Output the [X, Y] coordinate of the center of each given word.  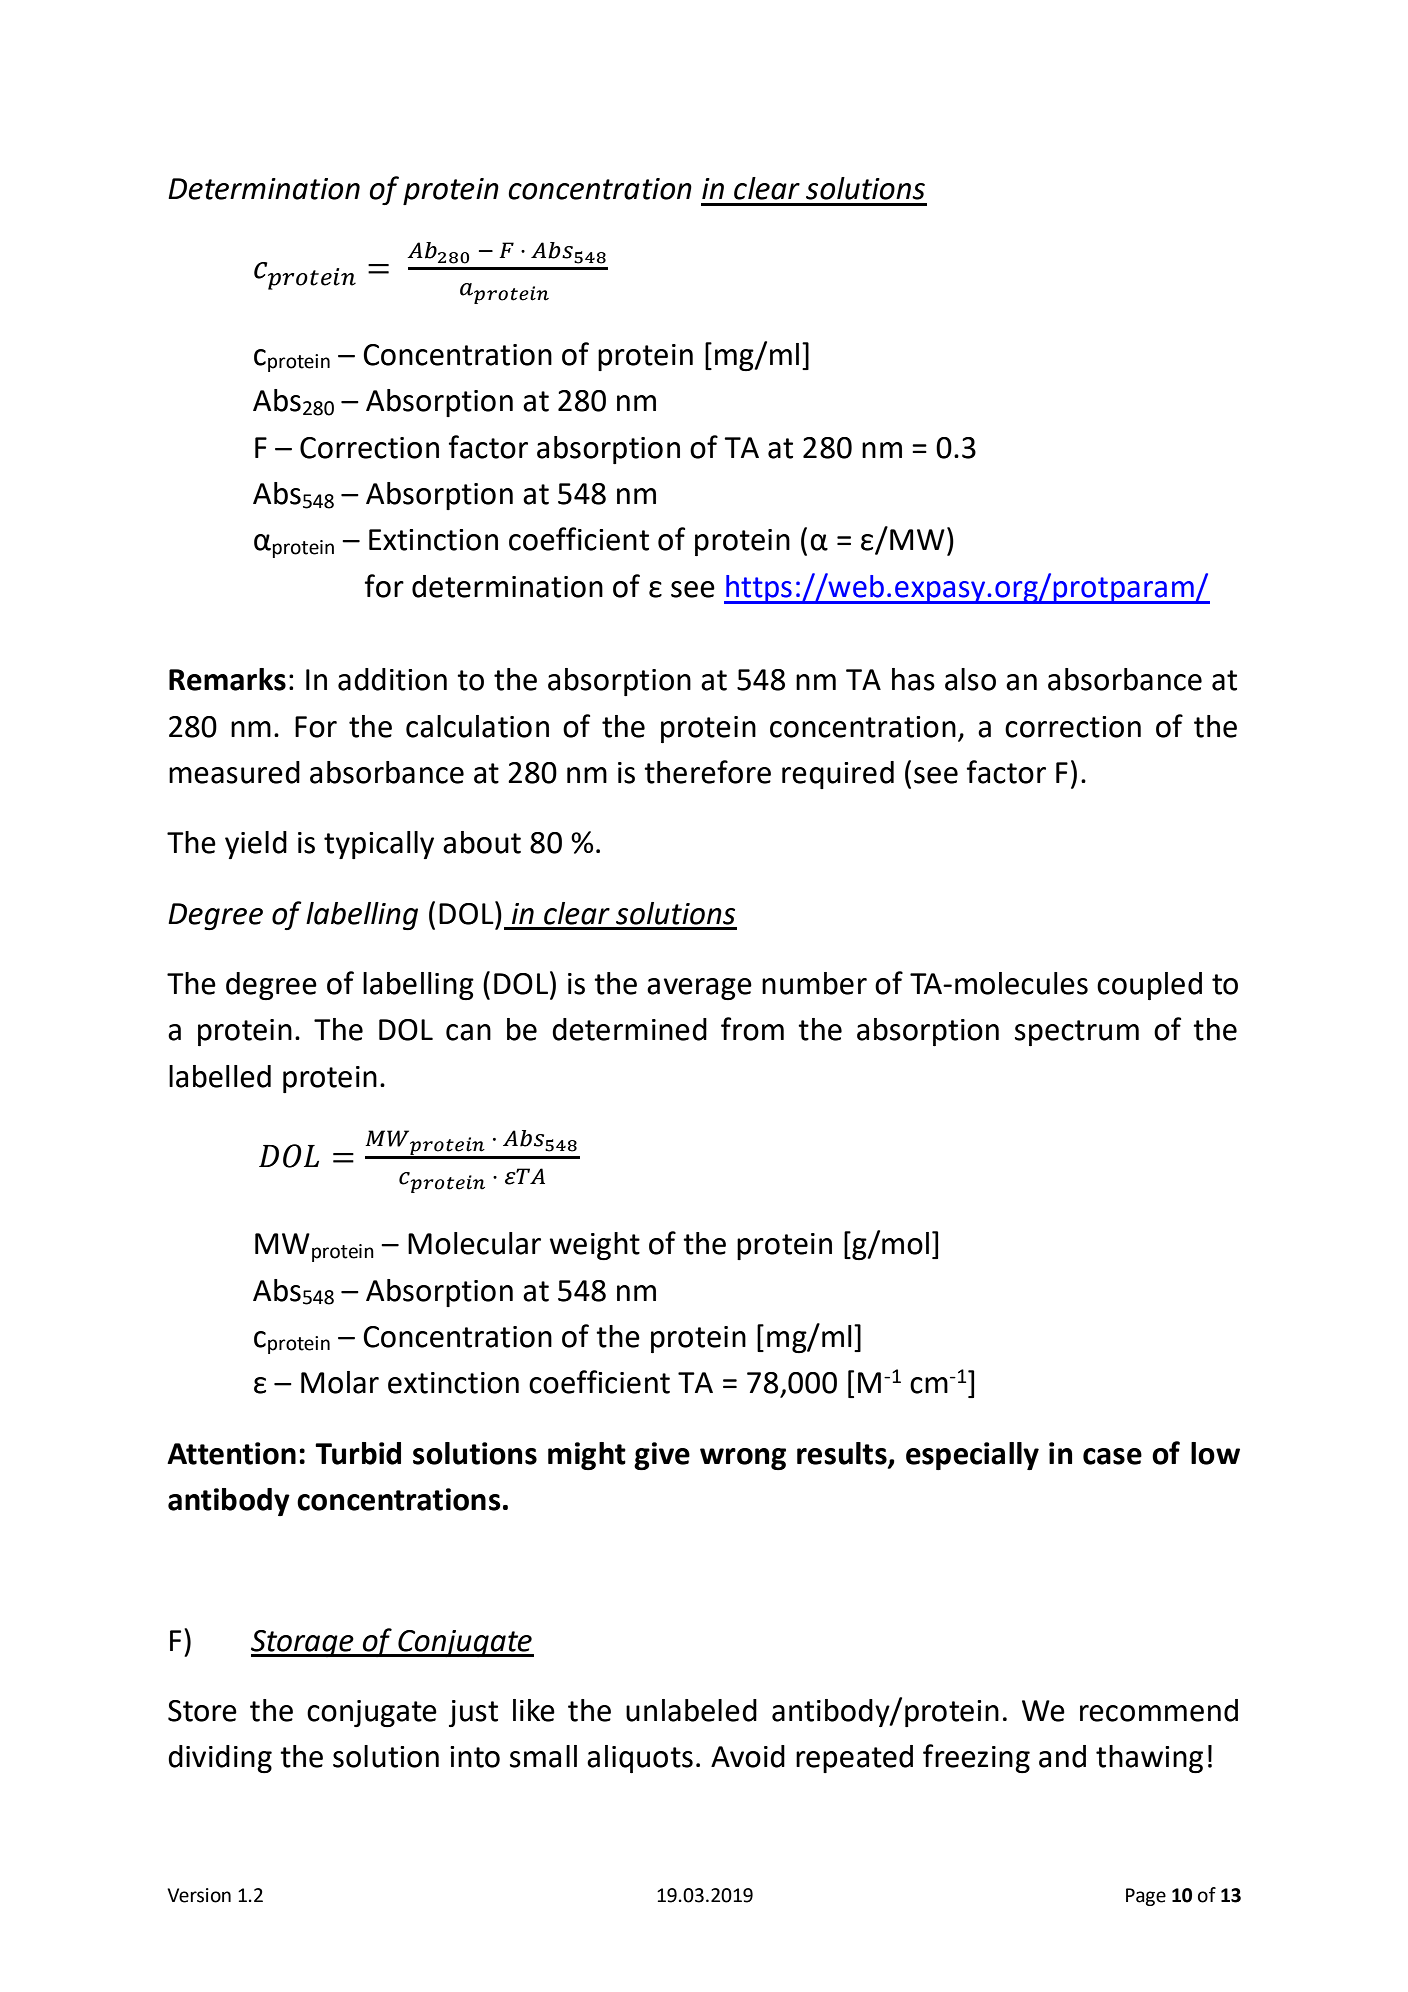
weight [595, 1246]
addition [392, 679]
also [970, 679]
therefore [707, 772]
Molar [340, 1382]
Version [199, 1895]
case [1112, 1456]
